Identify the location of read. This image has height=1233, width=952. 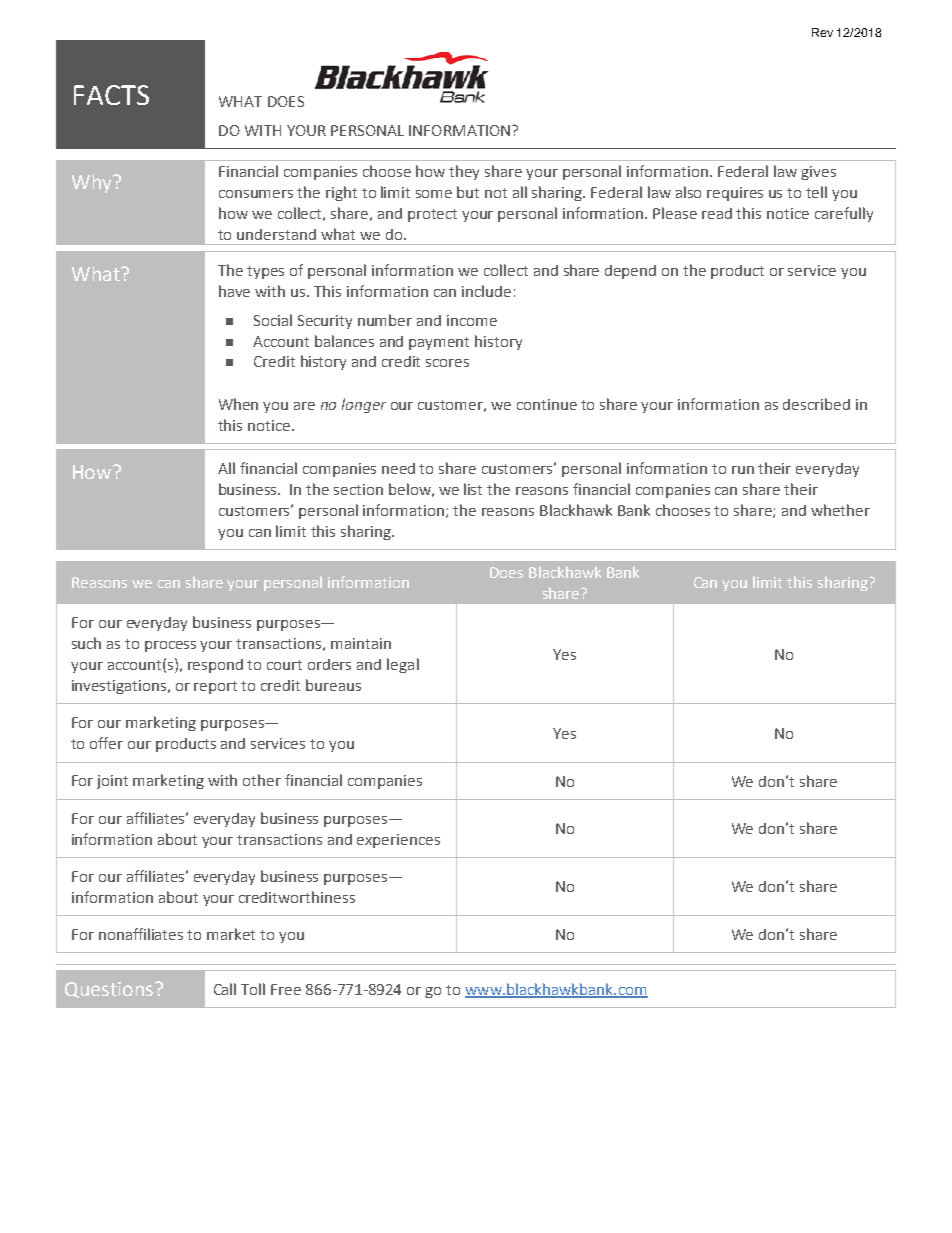
(717, 213).
